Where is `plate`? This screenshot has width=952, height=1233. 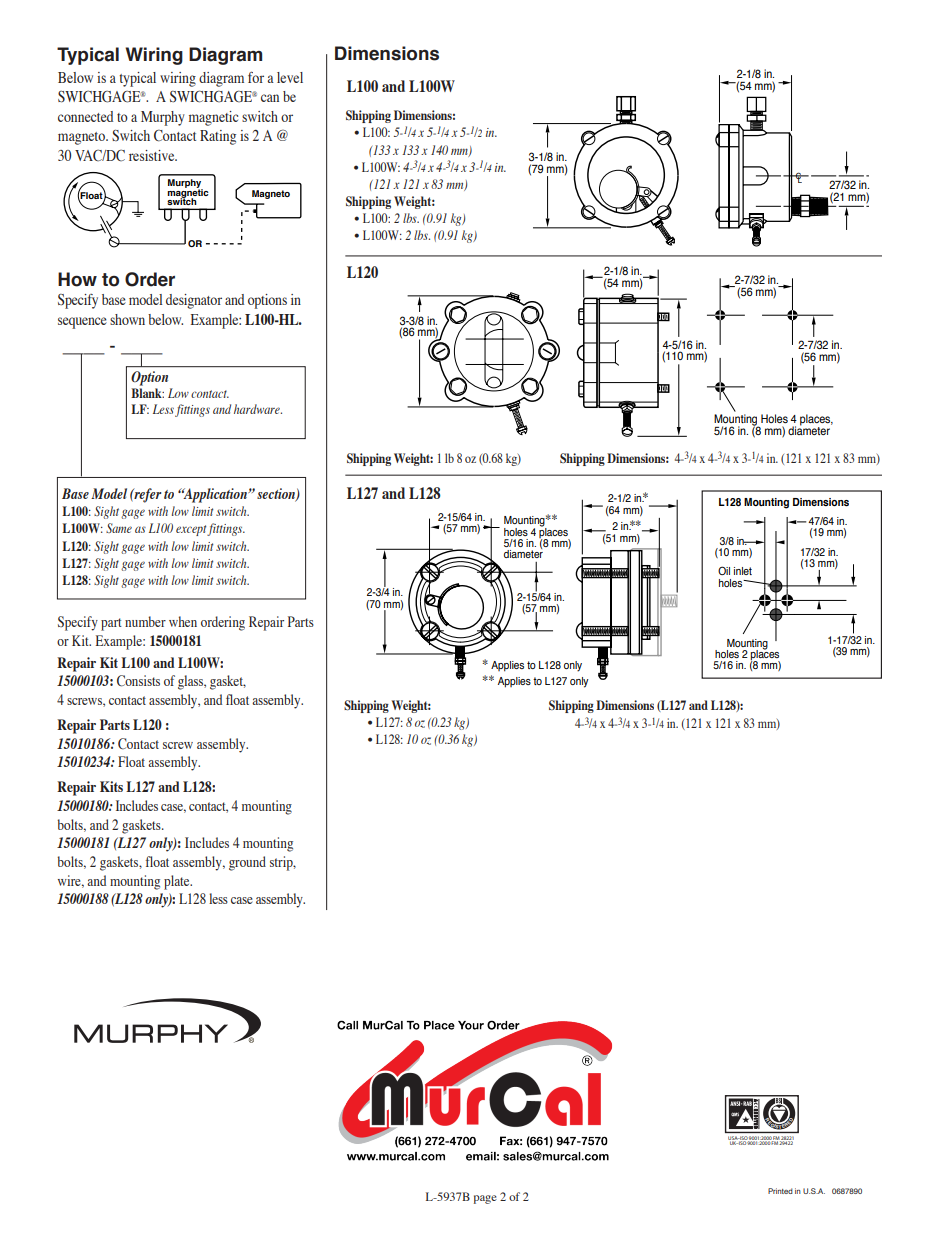
plate is located at coordinates (178, 882).
